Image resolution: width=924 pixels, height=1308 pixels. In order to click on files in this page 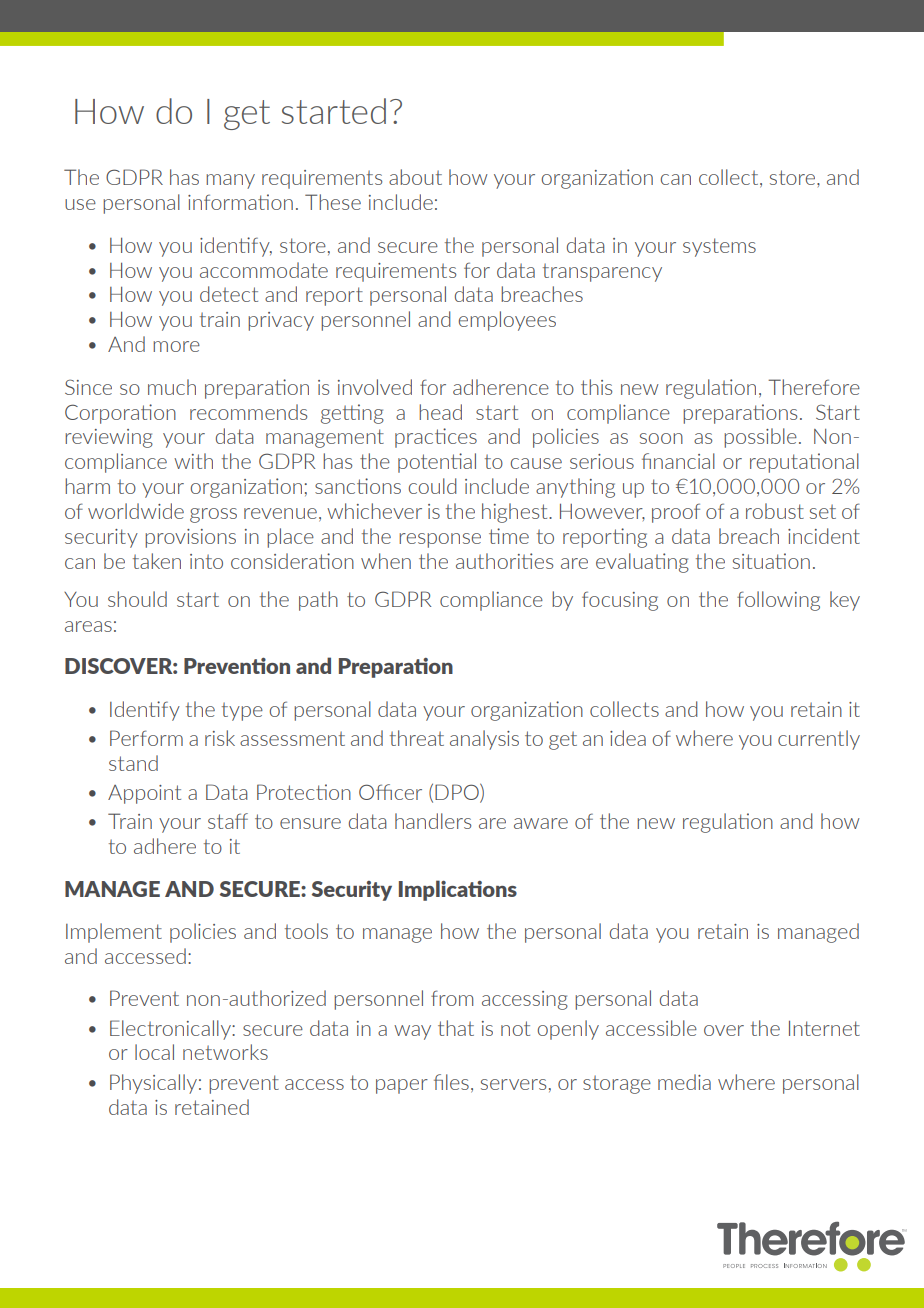, I will do `click(451, 1082)`.
